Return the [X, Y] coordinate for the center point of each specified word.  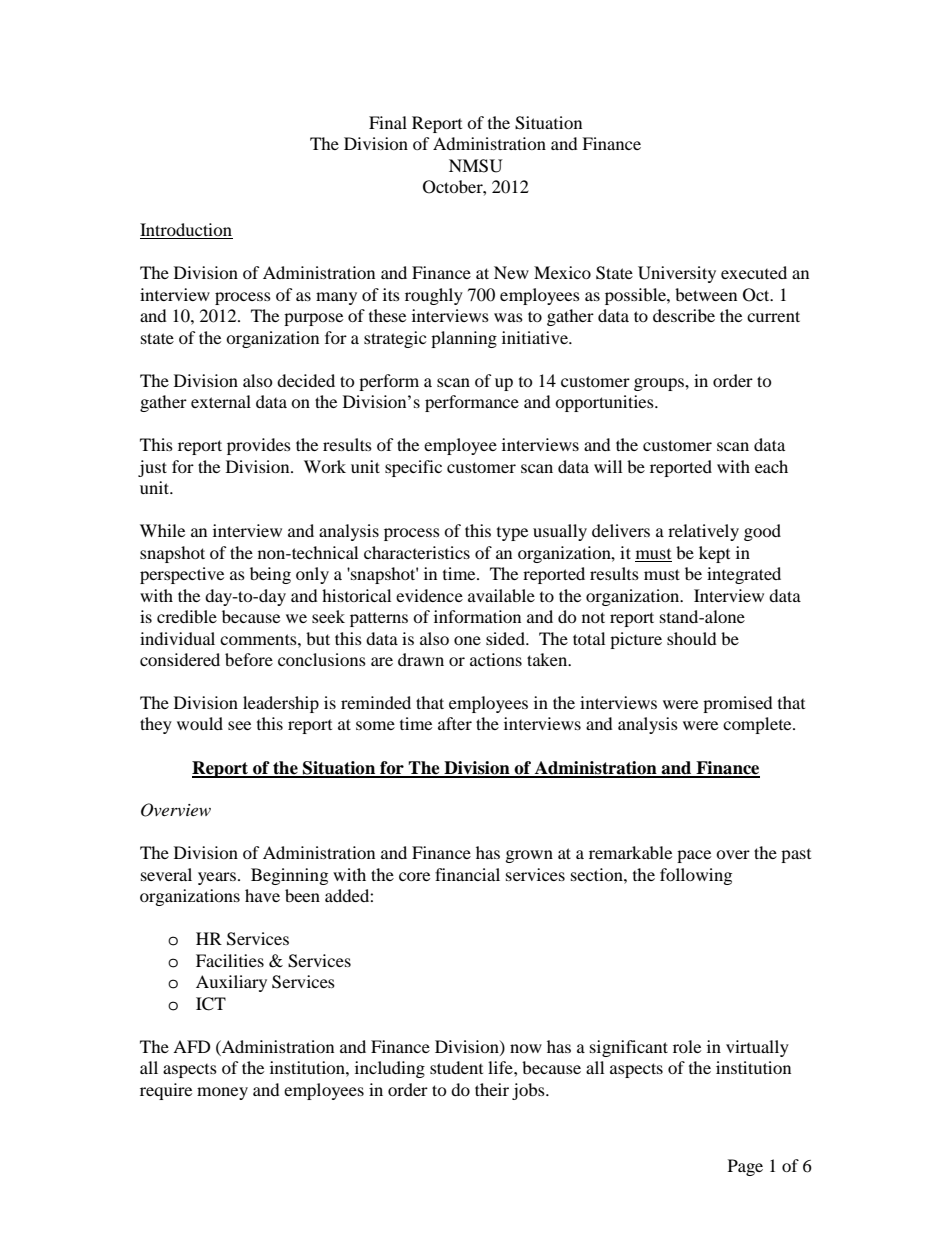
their [492, 1089]
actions [496, 659]
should [692, 638]
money [222, 1093]
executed [754, 272]
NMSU [476, 166]
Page [745, 1167]
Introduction [186, 231]
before [249, 659]
